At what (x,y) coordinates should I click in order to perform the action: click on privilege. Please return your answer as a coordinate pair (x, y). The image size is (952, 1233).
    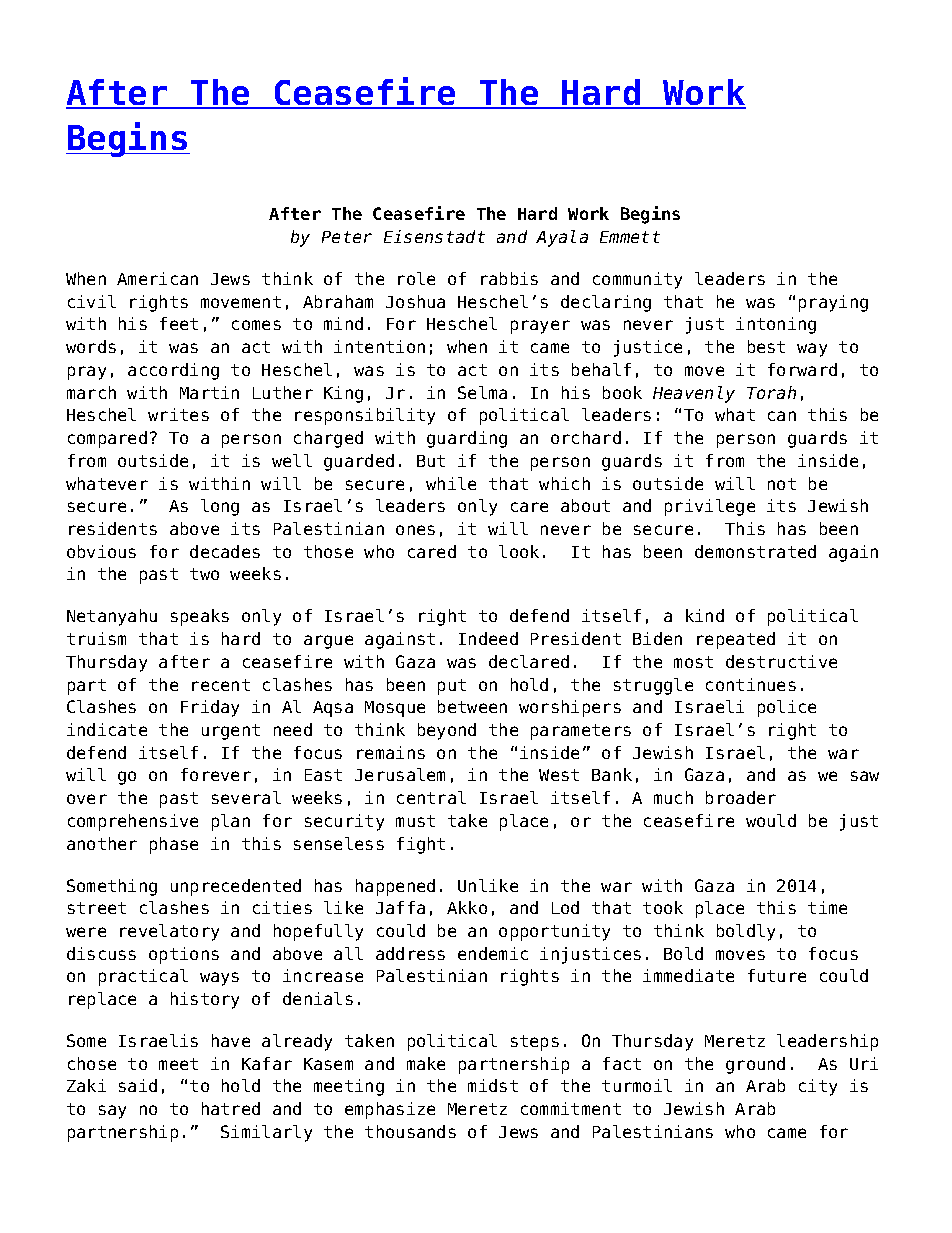
    Looking at the image, I should click on (710, 507).
